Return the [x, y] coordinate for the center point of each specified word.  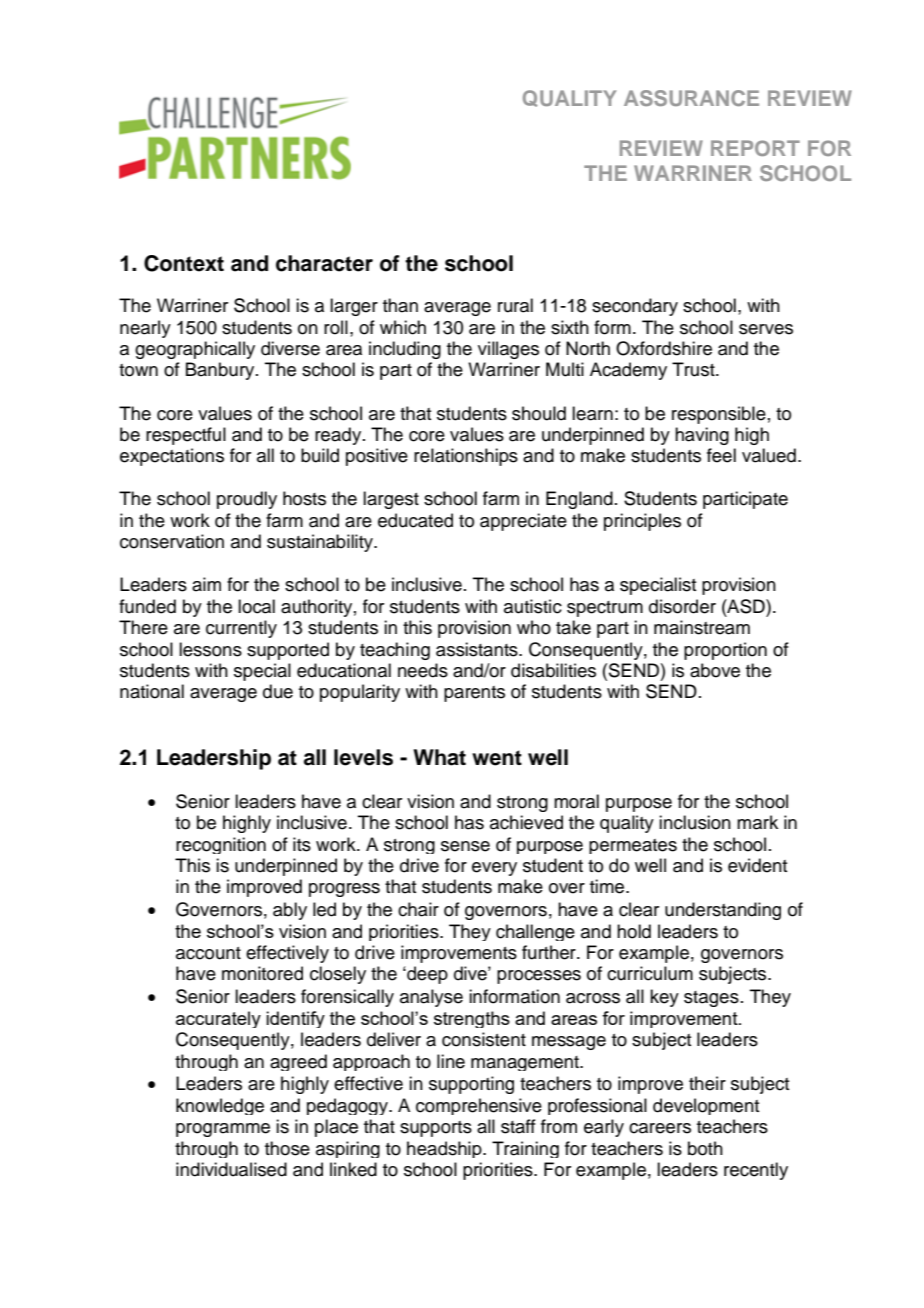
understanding [723, 911]
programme [223, 1130]
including [405, 350]
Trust [694, 369]
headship [445, 1149]
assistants [478, 649]
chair [418, 909]
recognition [221, 845]
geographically [195, 350]
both [705, 1148]
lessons [210, 649]
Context [184, 263]
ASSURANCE [691, 98]
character [324, 263]
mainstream [702, 627]
